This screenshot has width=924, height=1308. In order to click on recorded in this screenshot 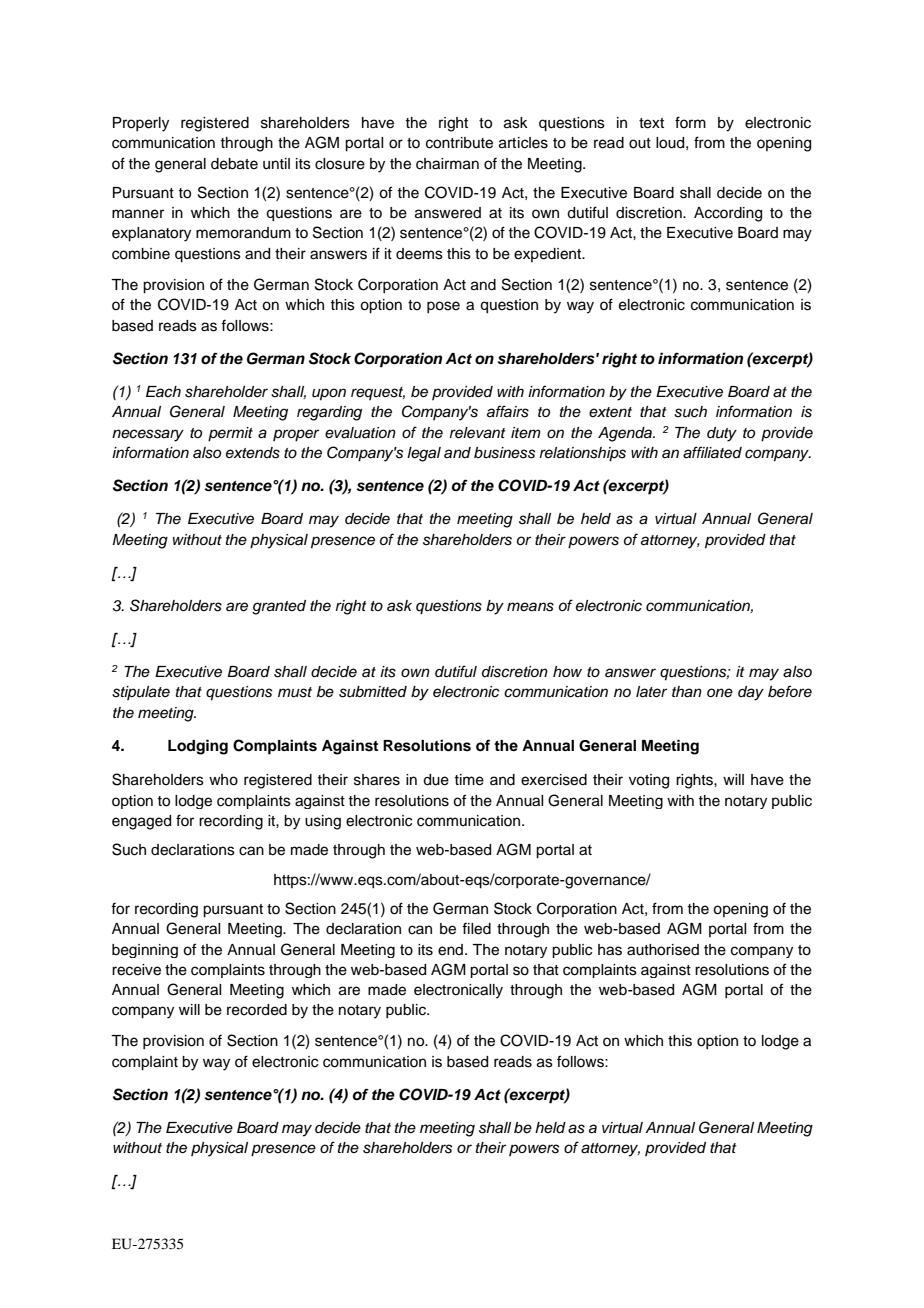, I will do `click(257, 1010)`.
